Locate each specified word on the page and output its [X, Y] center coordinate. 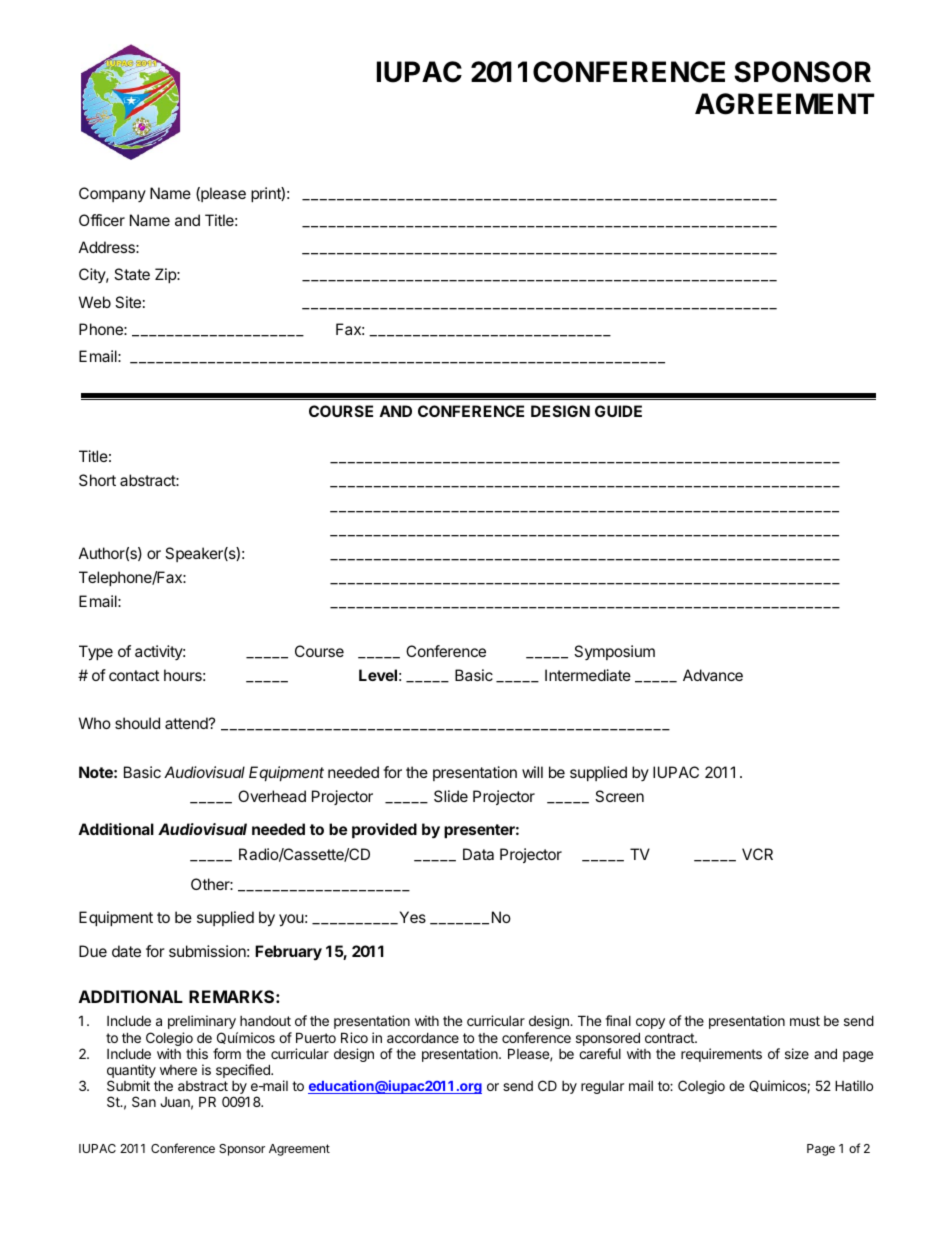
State [132, 274]
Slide [451, 796]
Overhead [272, 796]
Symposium [614, 652]
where [178, 1070]
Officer [102, 220]
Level [378, 675]
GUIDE [618, 411]
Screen [619, 796]
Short [97, 480]
